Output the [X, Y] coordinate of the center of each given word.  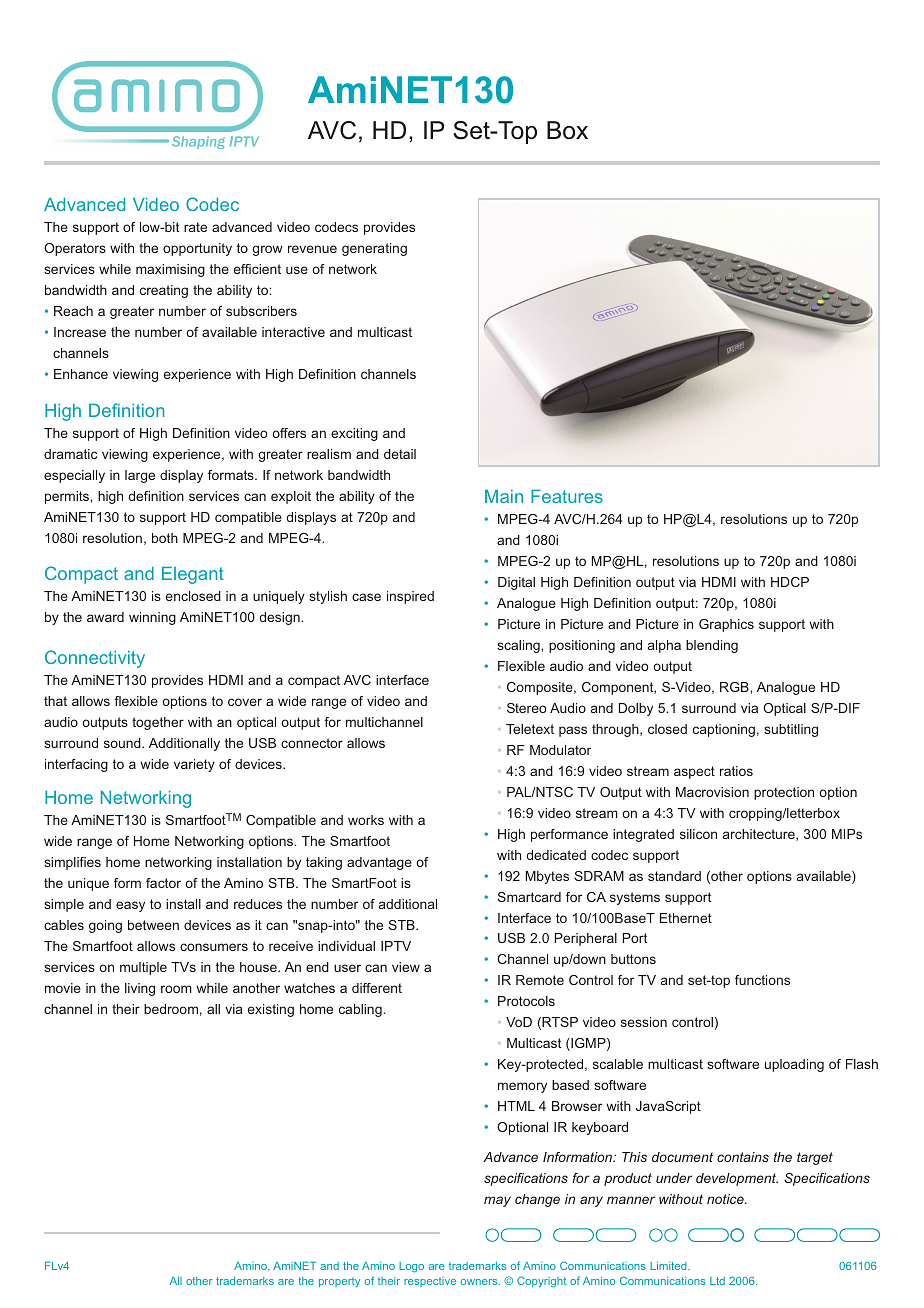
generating [374, 249]
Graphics [726, 625]
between [153, 925]
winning [152, 618]
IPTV [396, 946]
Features [567, 496]
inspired [410, 597]
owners [480, 1282]
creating [164, 291]
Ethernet [686, 918]
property [339, 1282]
